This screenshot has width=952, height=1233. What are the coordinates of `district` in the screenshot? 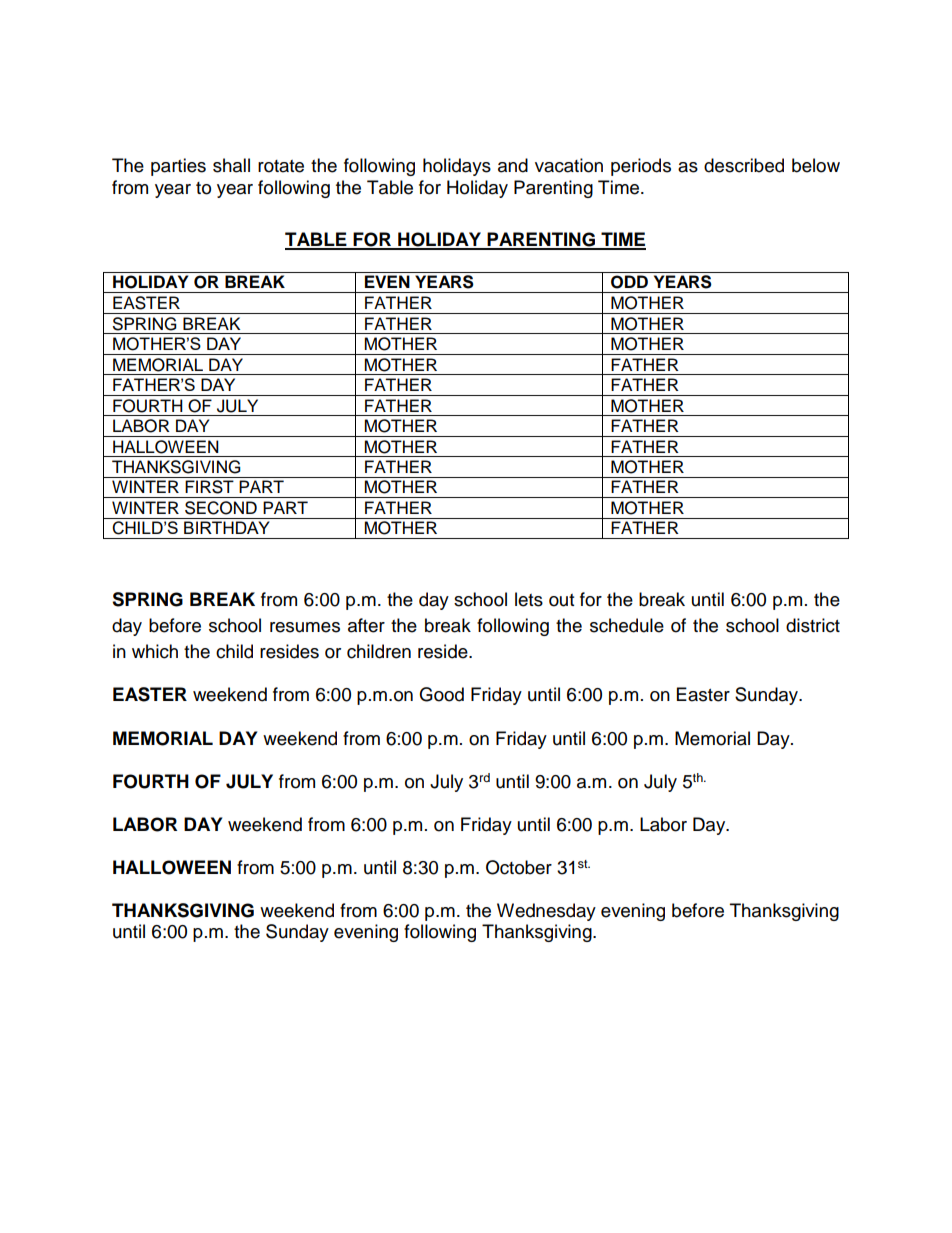 It's located at (813, 625).
